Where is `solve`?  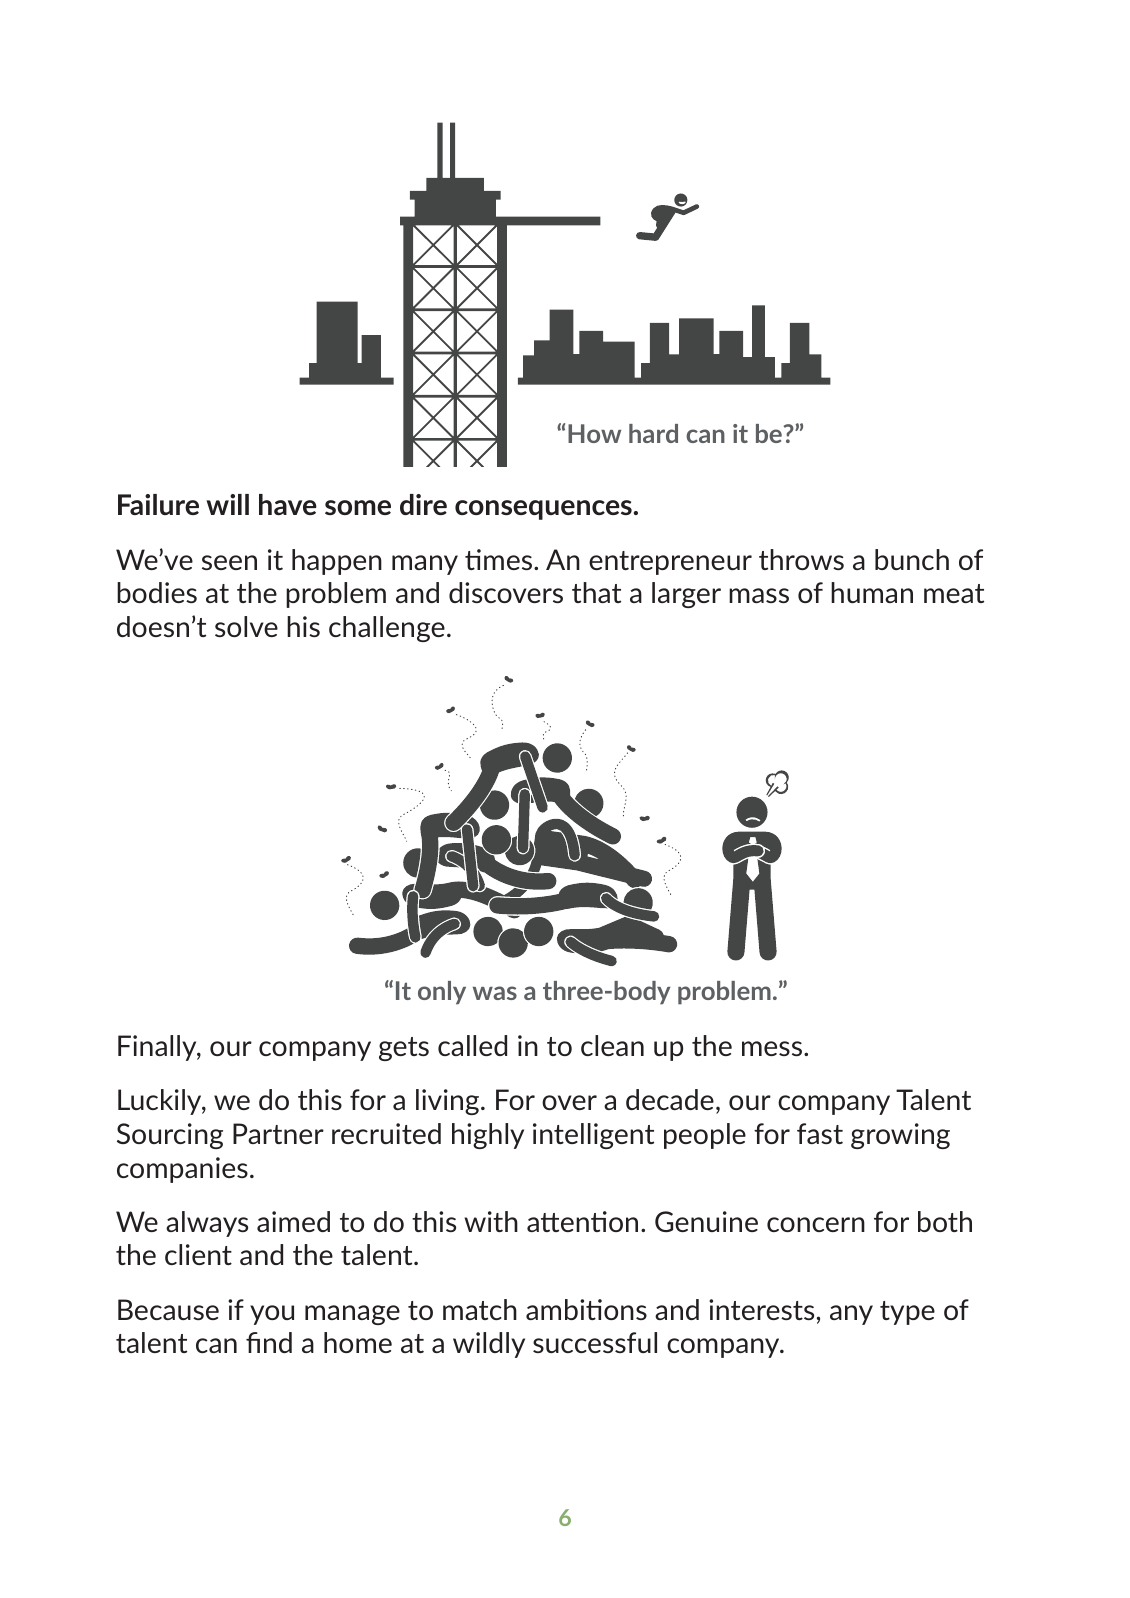 solve is located at coordinates (246, 626).
